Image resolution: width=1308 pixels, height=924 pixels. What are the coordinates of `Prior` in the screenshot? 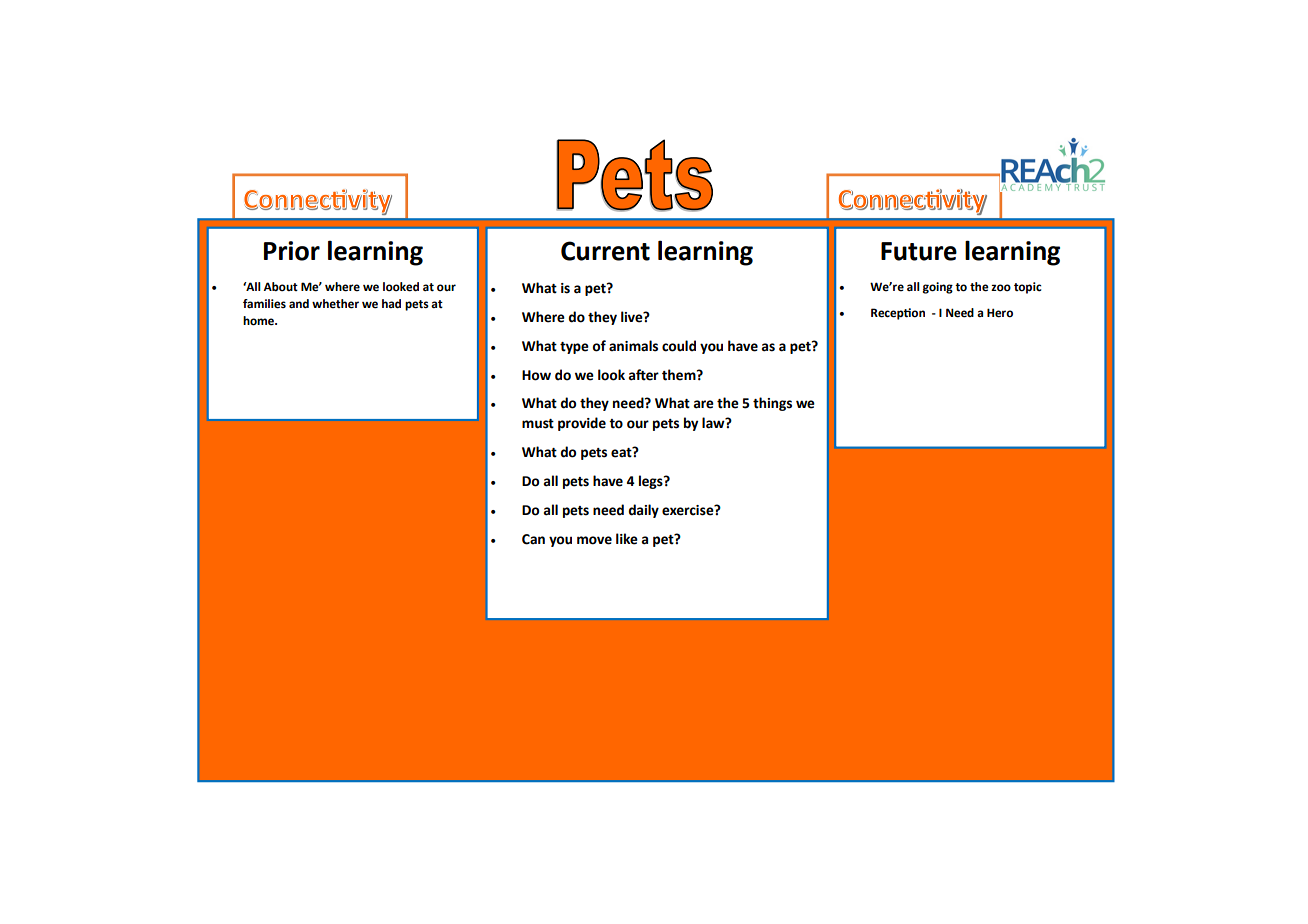 It's located at (292, 251).
